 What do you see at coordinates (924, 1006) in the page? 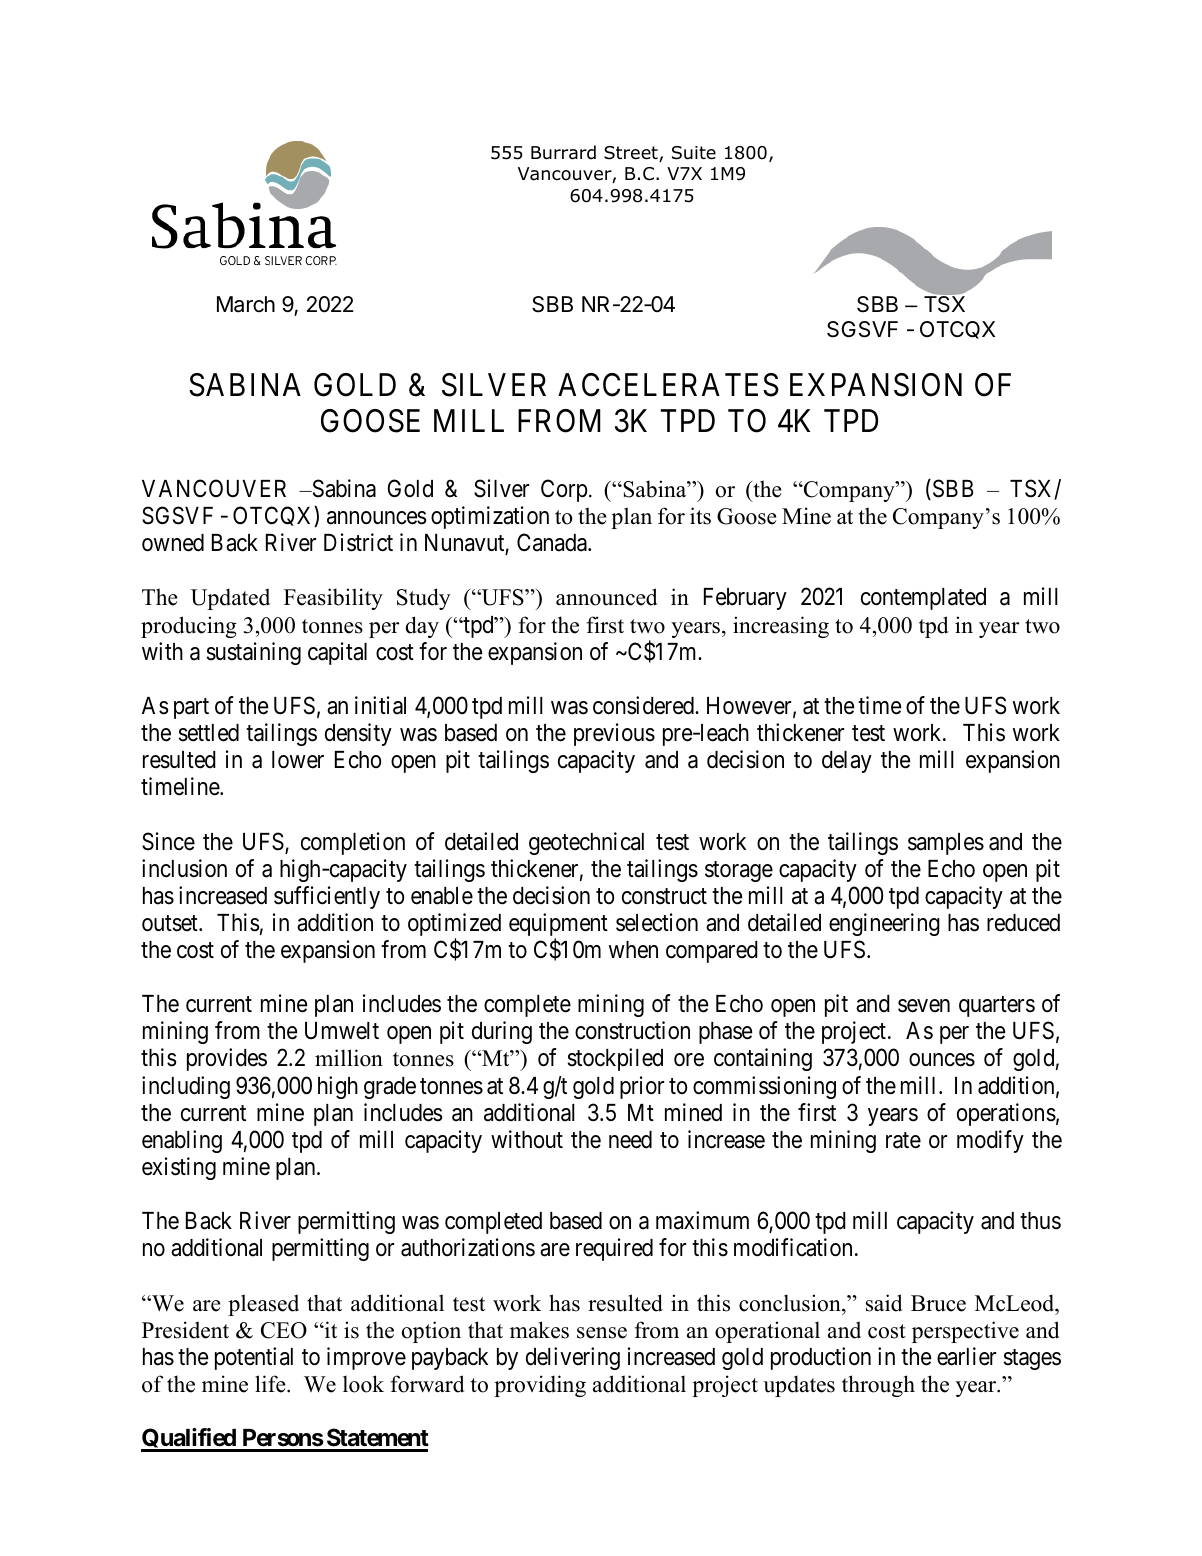
I see `seven` at bounding box center [924, 1006].
